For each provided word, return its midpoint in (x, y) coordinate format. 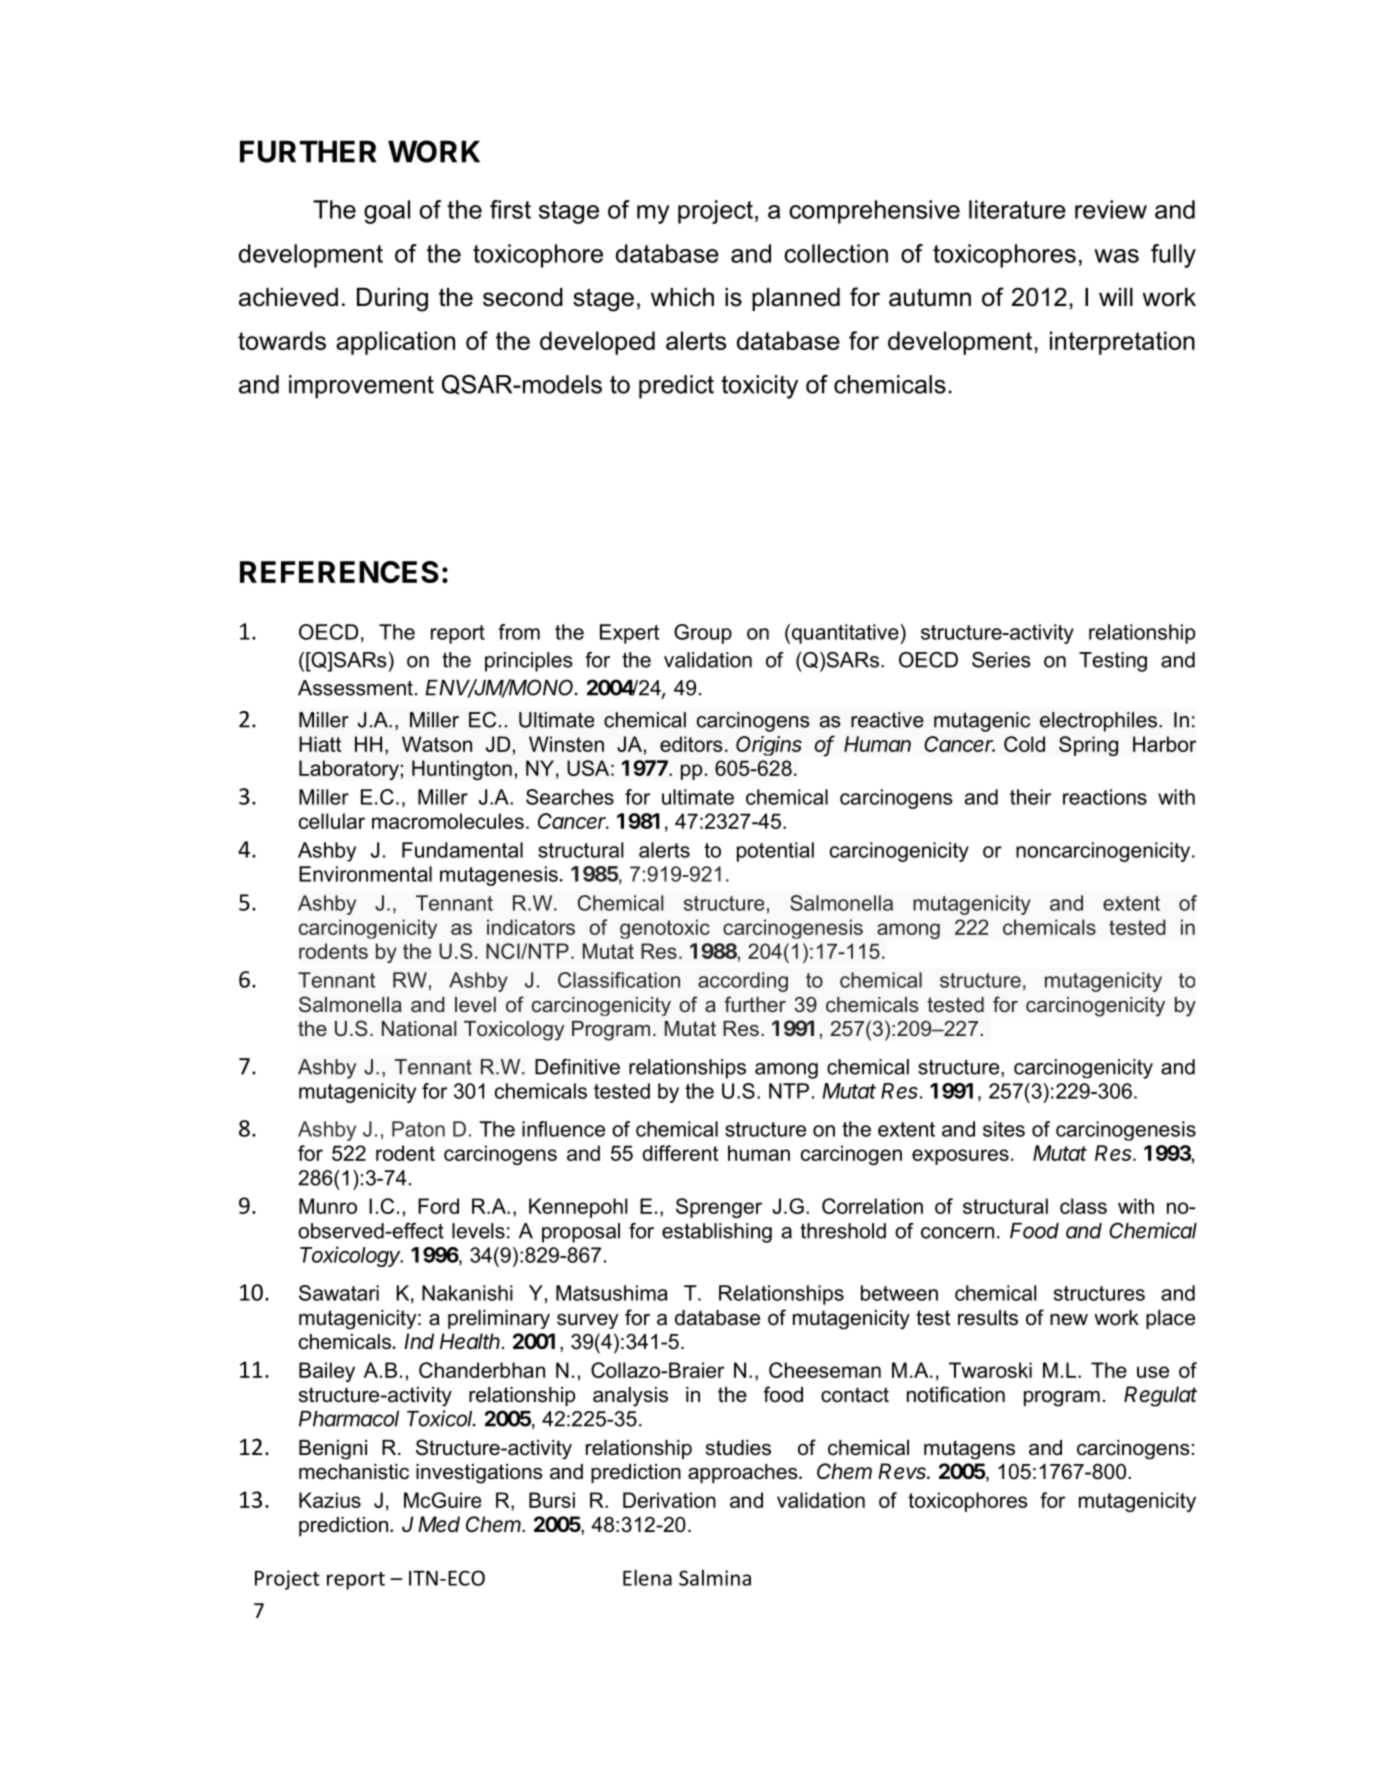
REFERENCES (339, 572)
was (1116, 256)
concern (957, 1233)
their (1030, 797)
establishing (717, 1233)
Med (439, 1524)
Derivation (669, 1500)
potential (775, 852)
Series (1001, 660)
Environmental (365, 874)
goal (387, 212)
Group (703, 634)
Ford (438, 1206)
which (682, 297)
